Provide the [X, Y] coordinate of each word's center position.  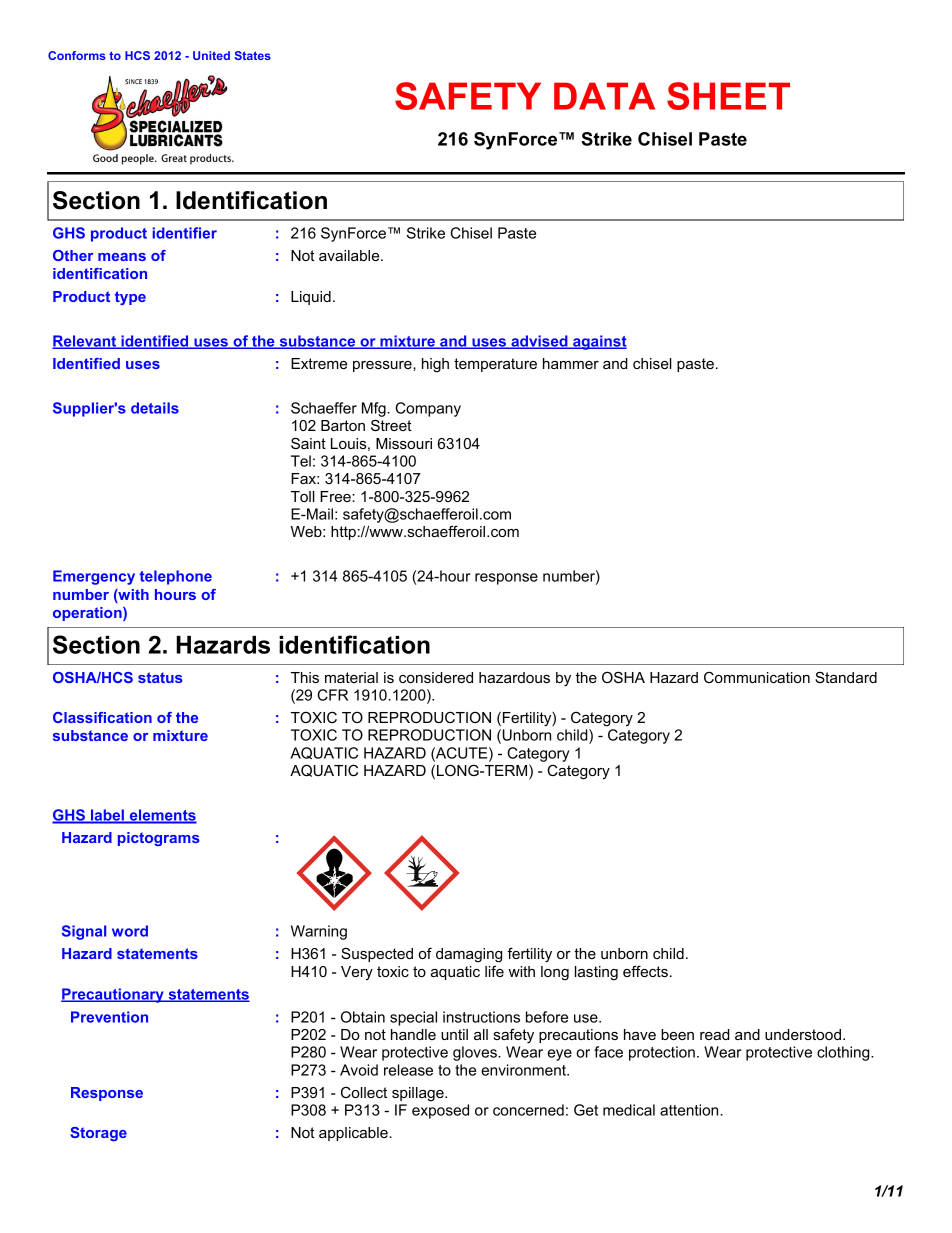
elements [162, 816]
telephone [176, 577]
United [211, 55]
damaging [469, 955]
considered [436, 677]
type [130, 298]
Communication [757, 677]
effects [645, 971]
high [435, 365]
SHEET [728, 96]
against [599, 342]
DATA [604, 96]
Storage [98, 1134]
